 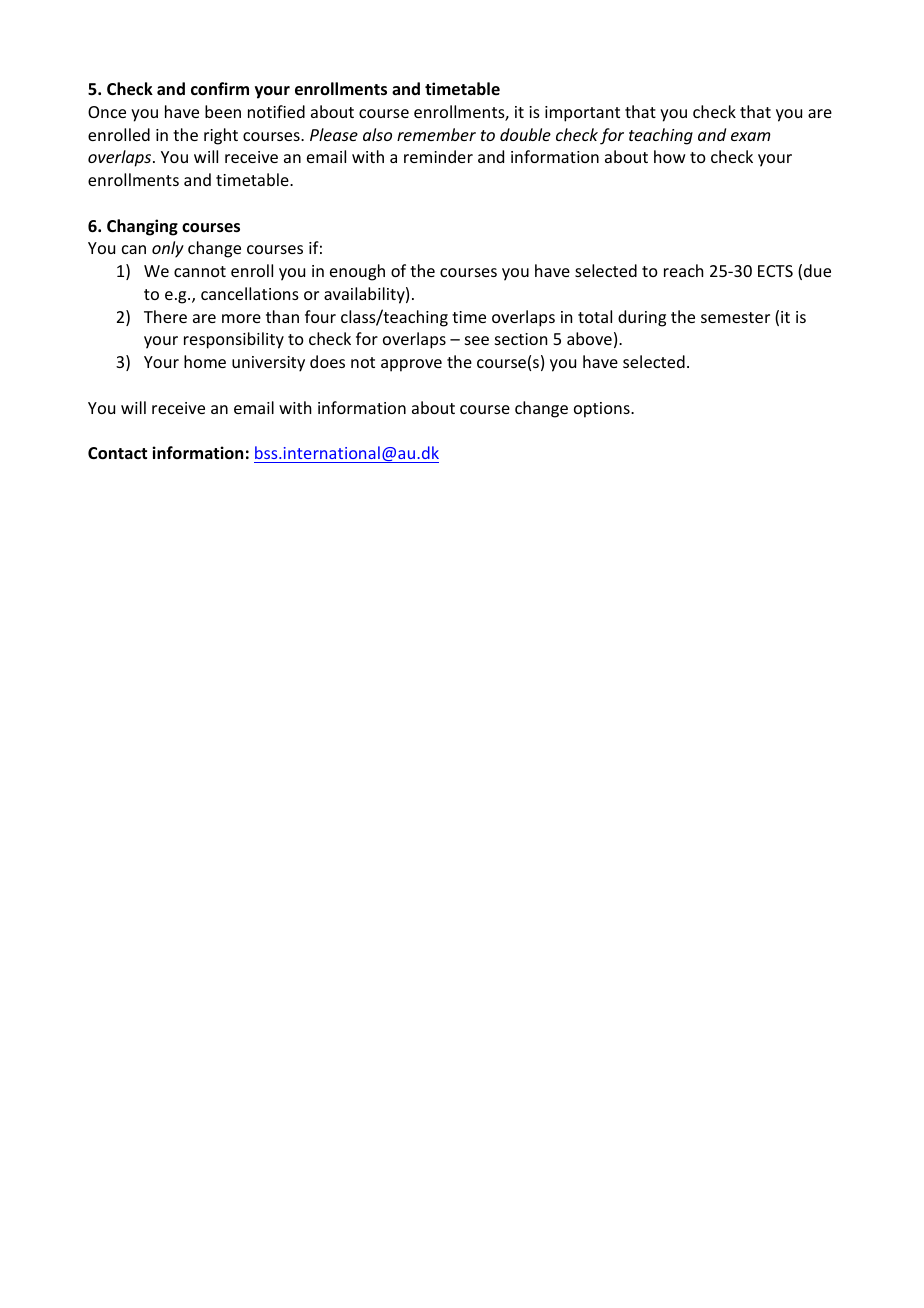 What do you see at coordinates (751, 136) in the screenshot?
I see `exam` at bounding box center [751, 136].
